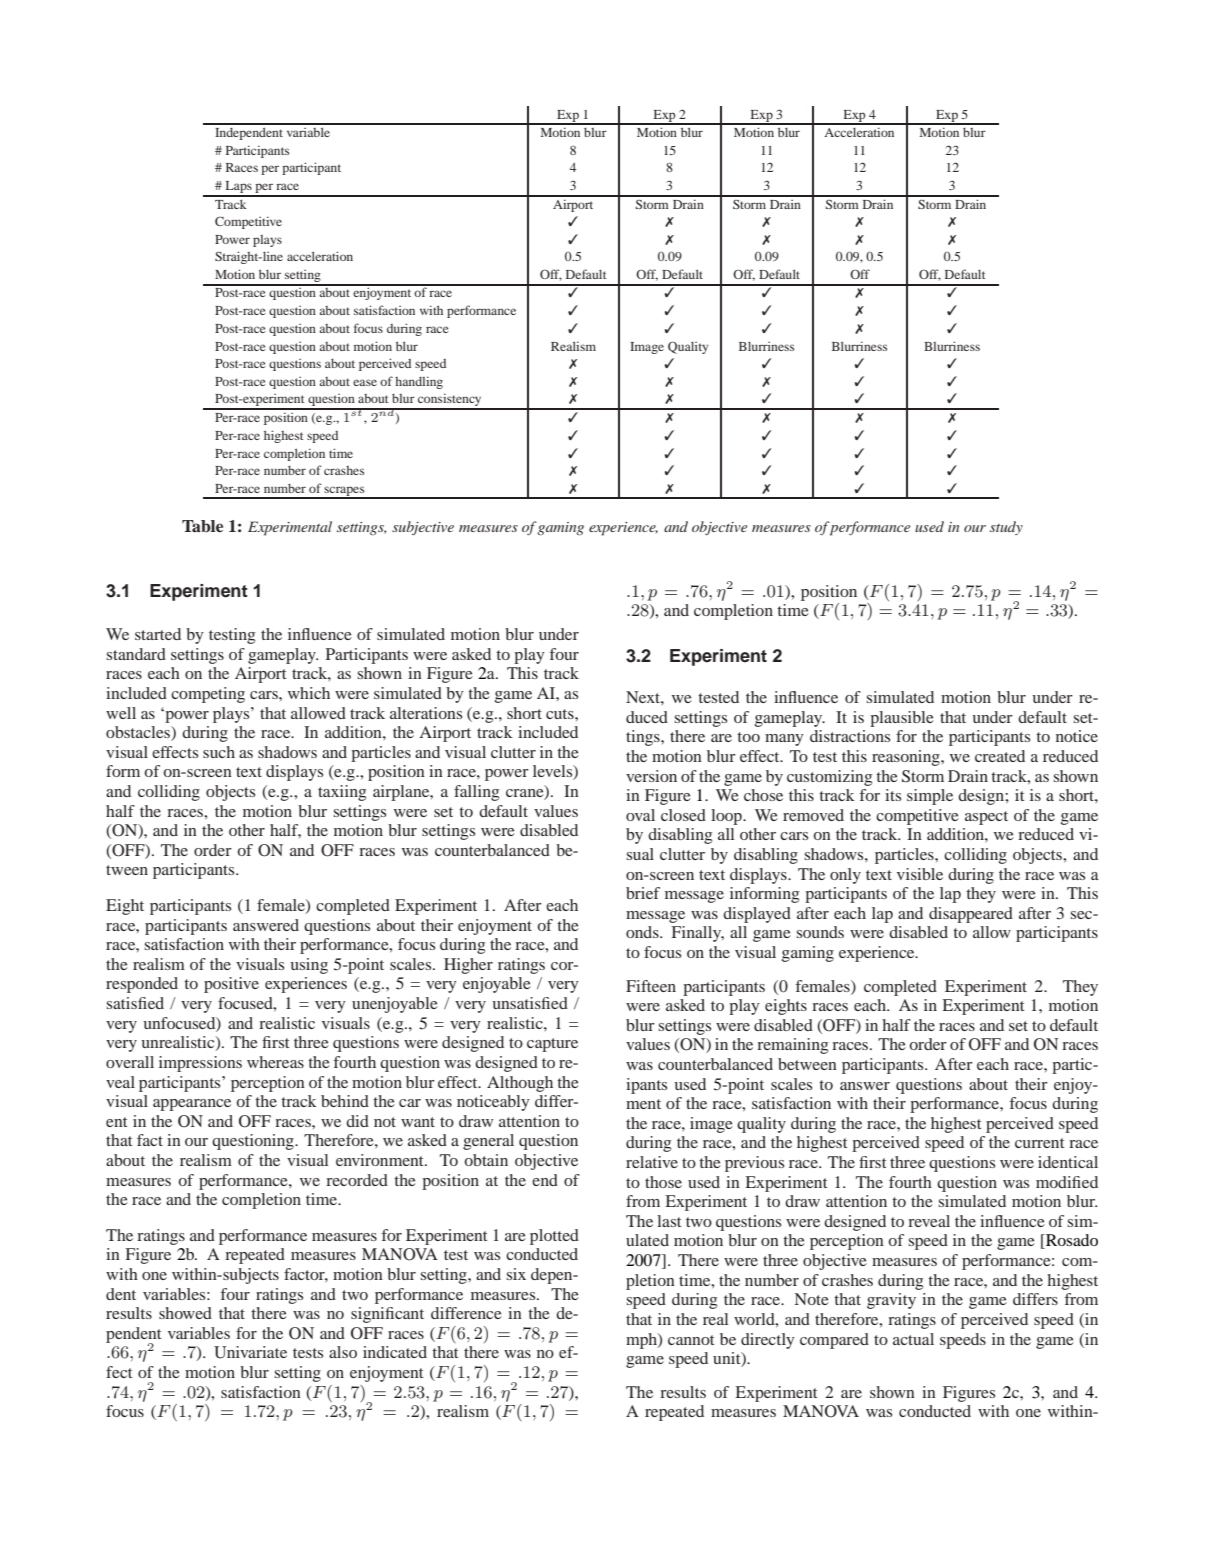 The image size is (1205, 1559). Describe the element at coordinates (1006, 528) in the screenshot. I see `study` at that location.
